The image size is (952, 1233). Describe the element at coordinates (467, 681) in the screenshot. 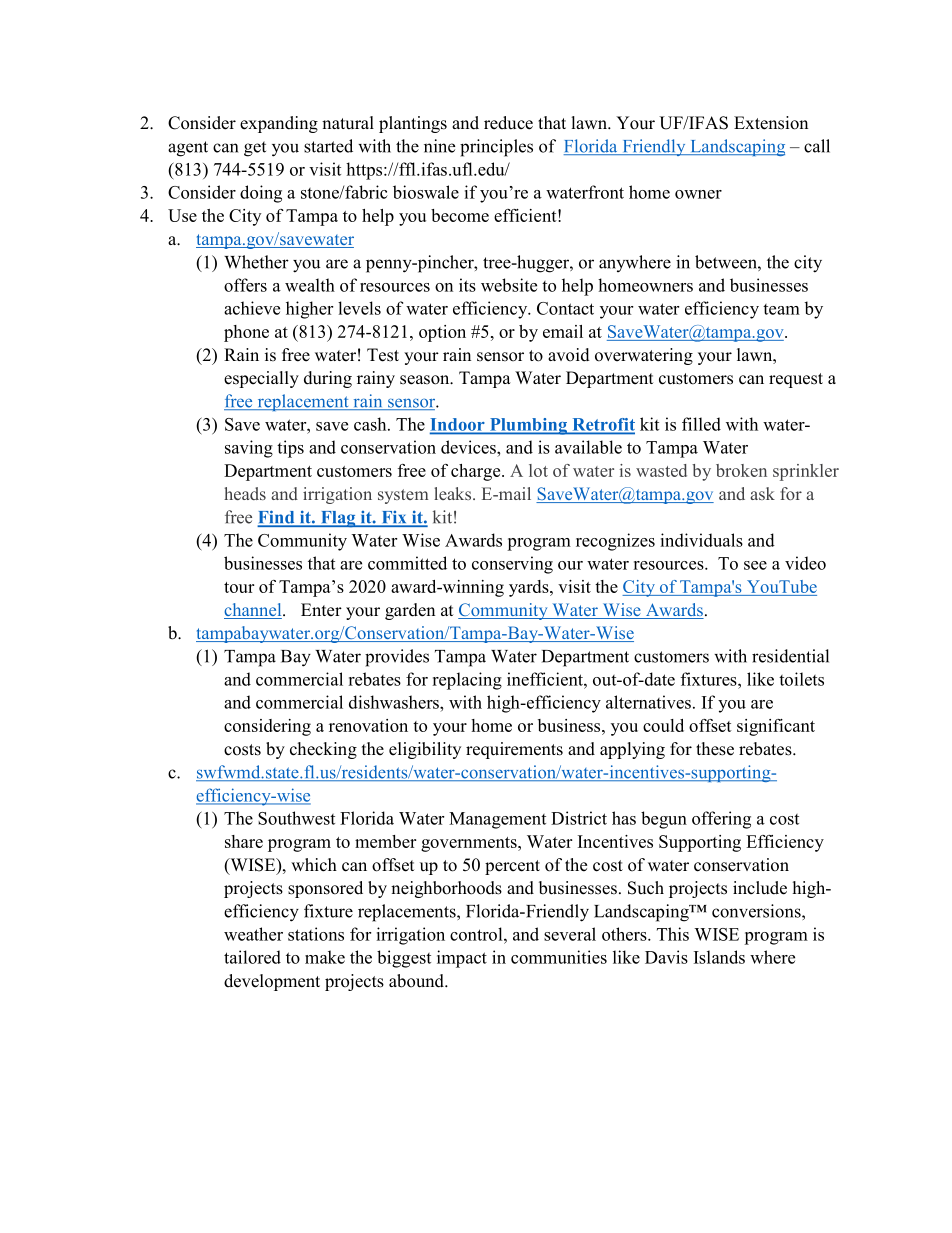

I see `replacing` at that location.
